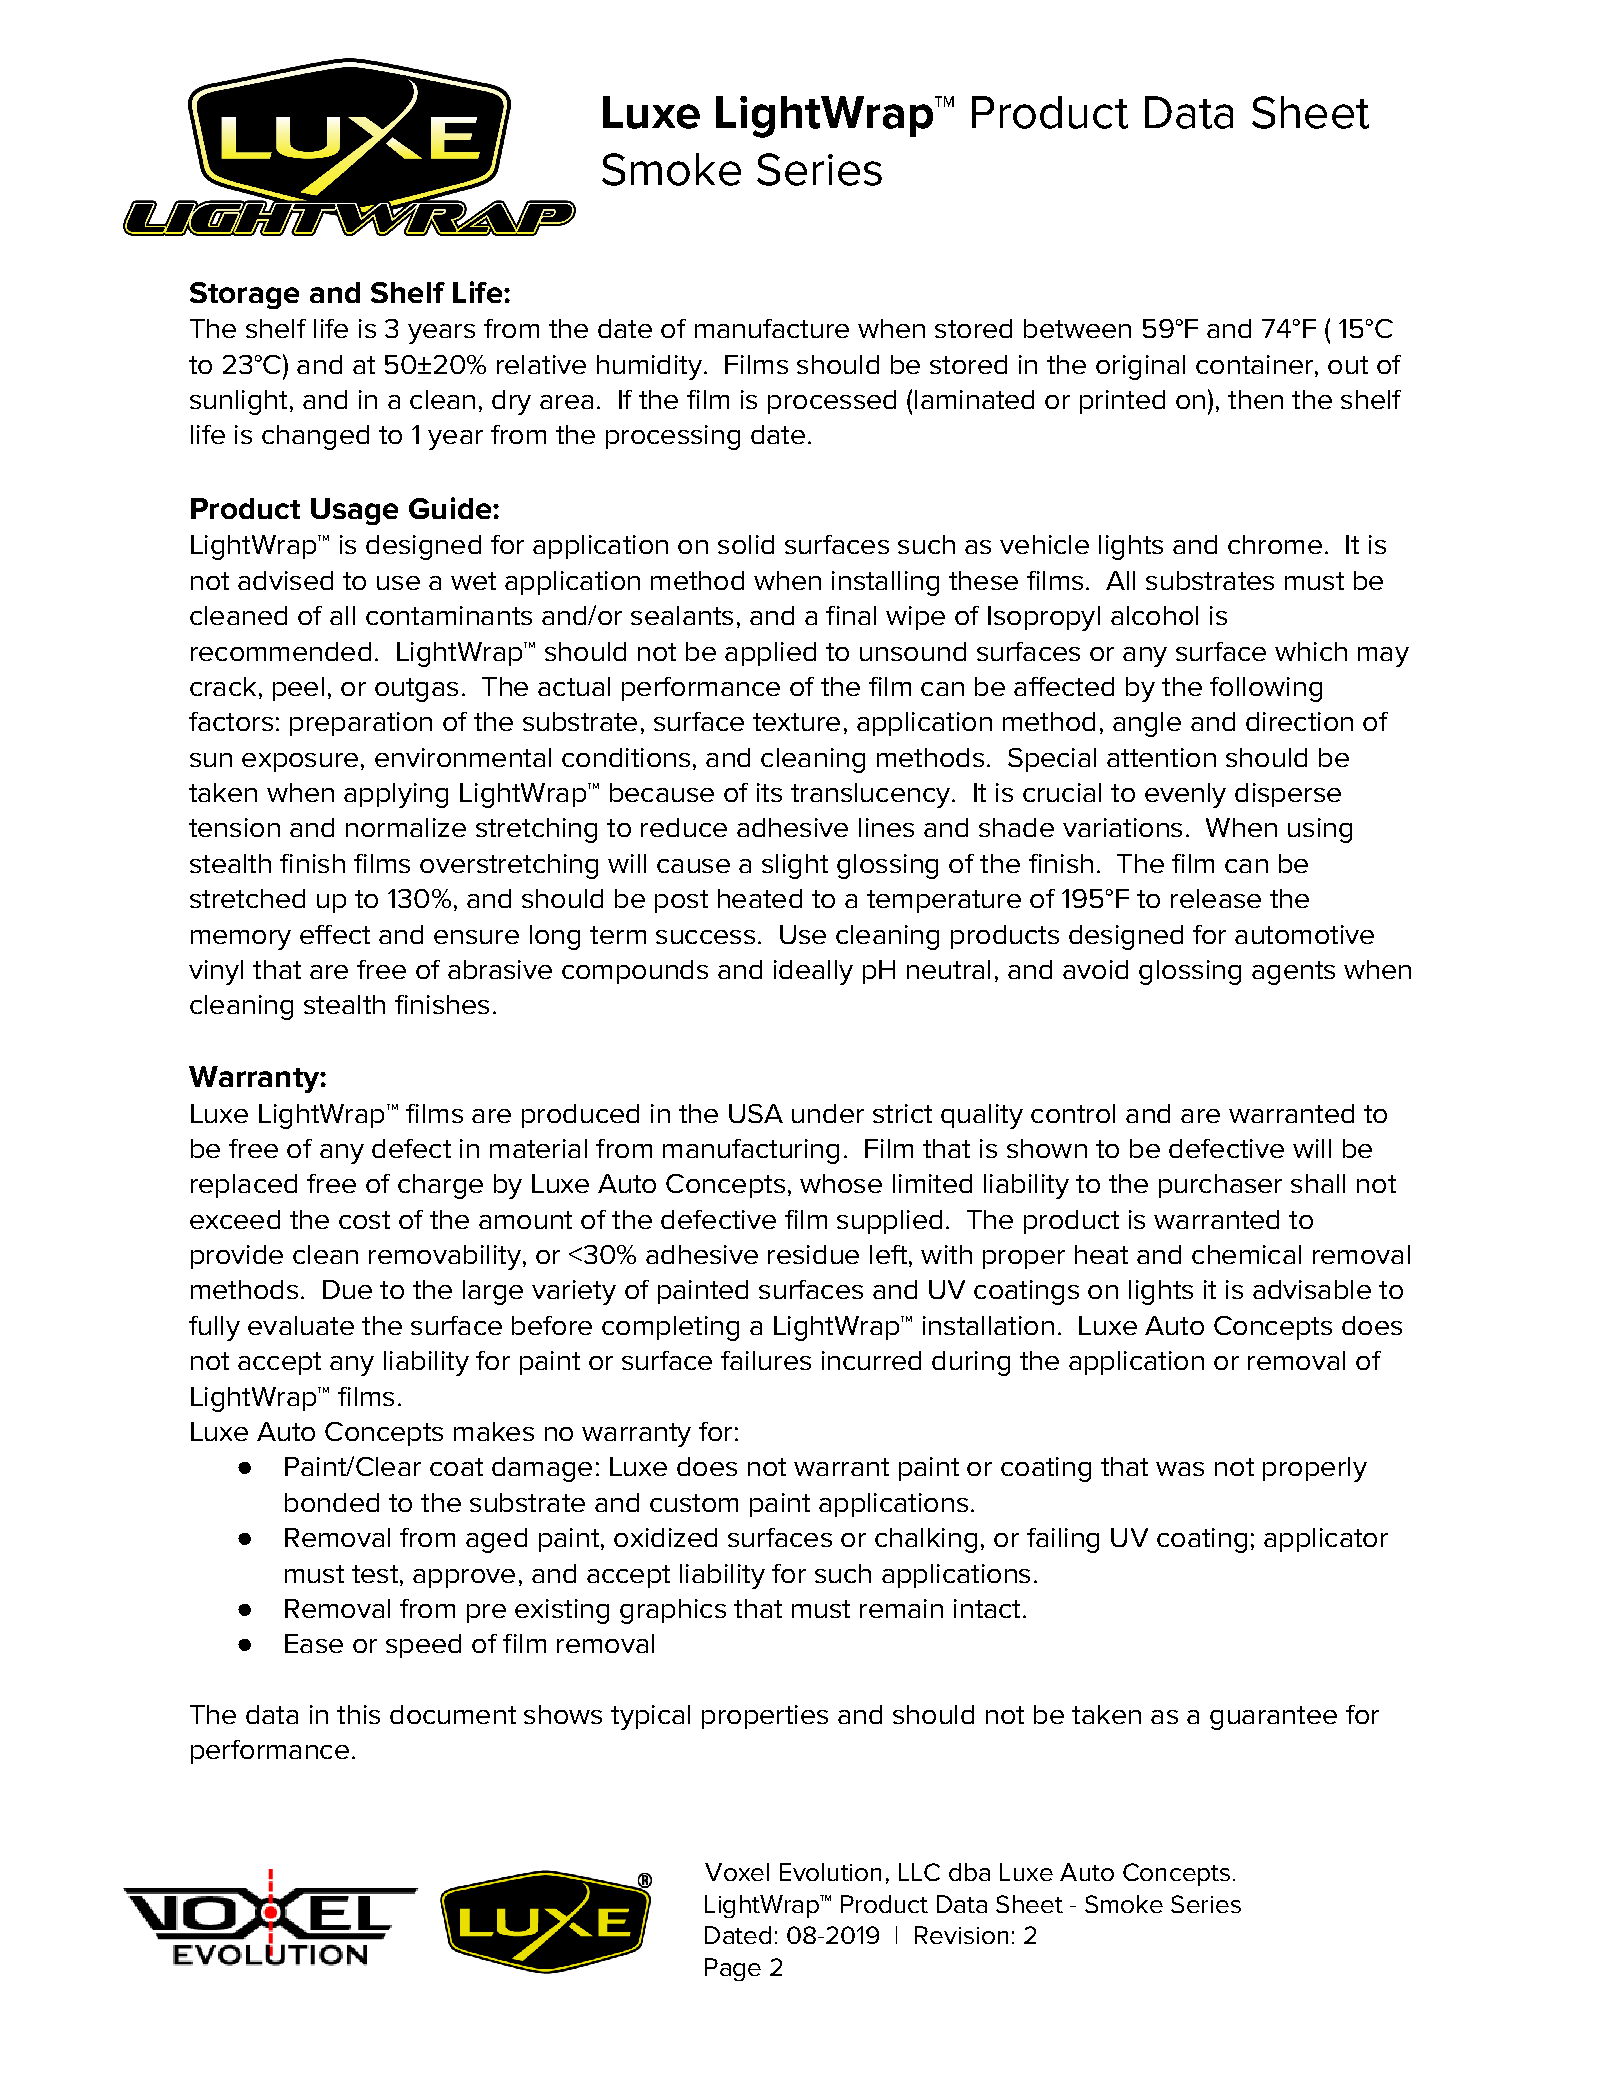  I want to click on dba, so click(969, 1872).
